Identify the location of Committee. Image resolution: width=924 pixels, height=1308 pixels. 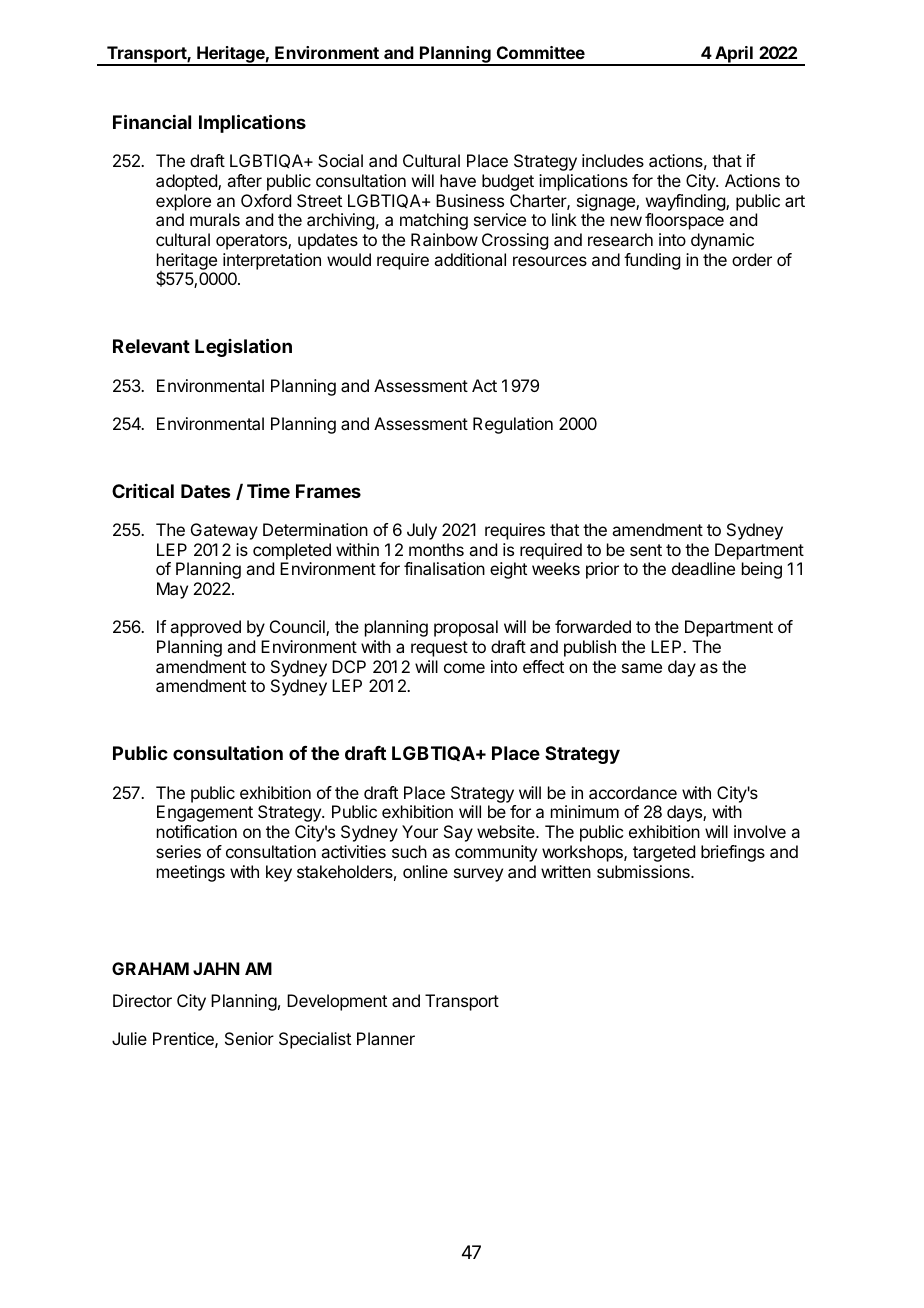
(541, 52).
